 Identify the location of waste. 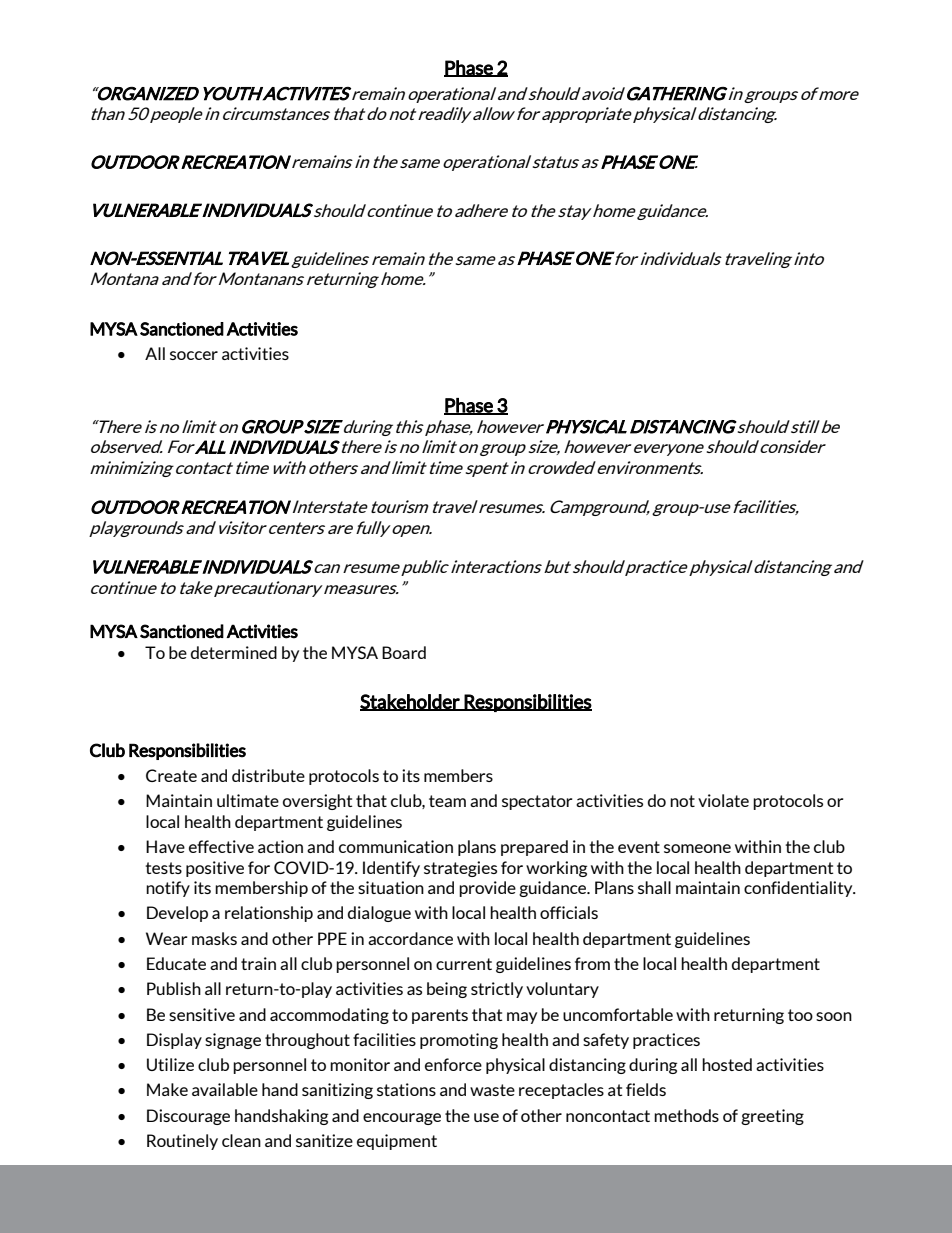
(492, 1090).
